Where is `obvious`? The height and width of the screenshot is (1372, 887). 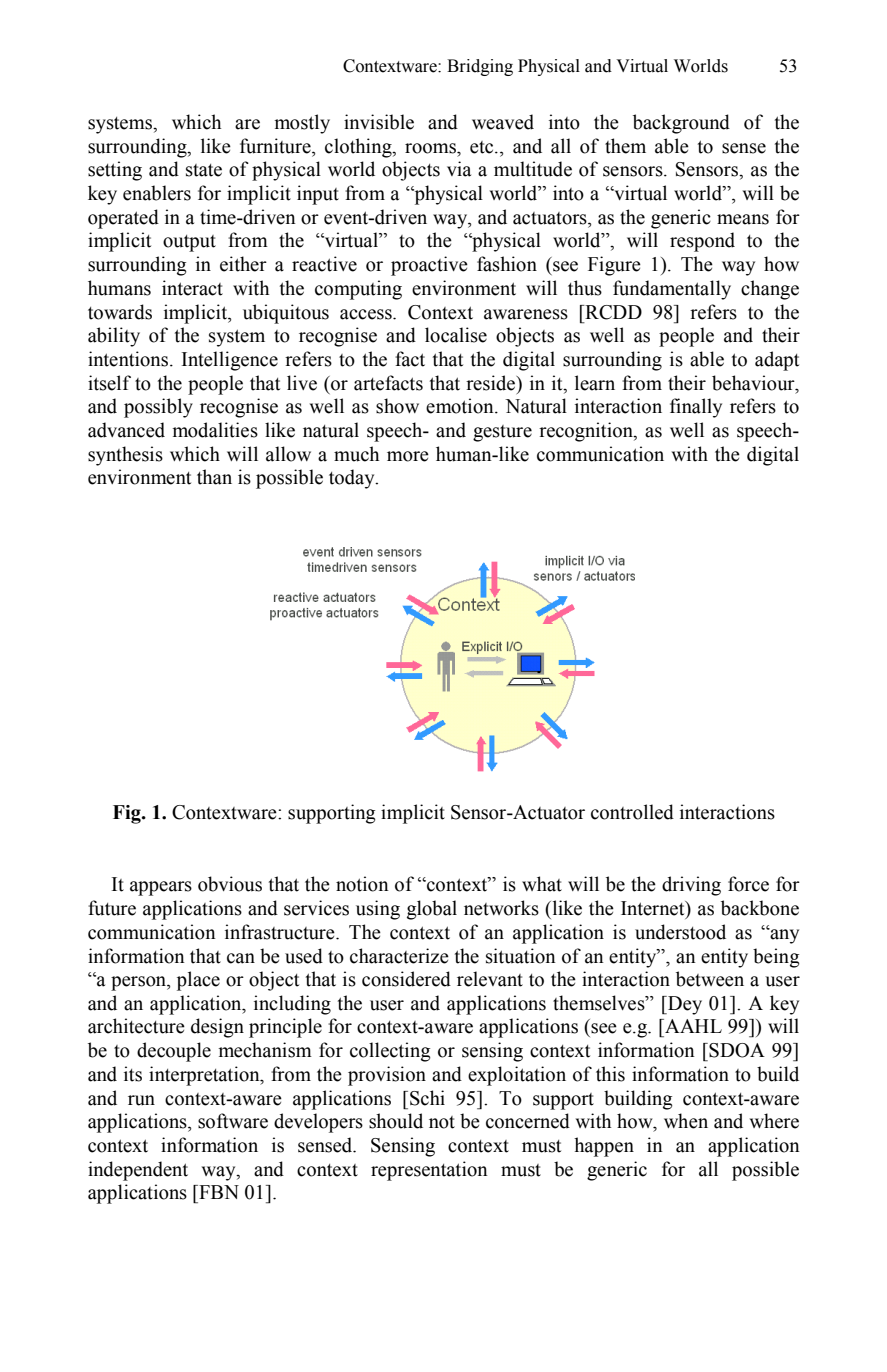 obvious is located at coordinates (230, 884).
